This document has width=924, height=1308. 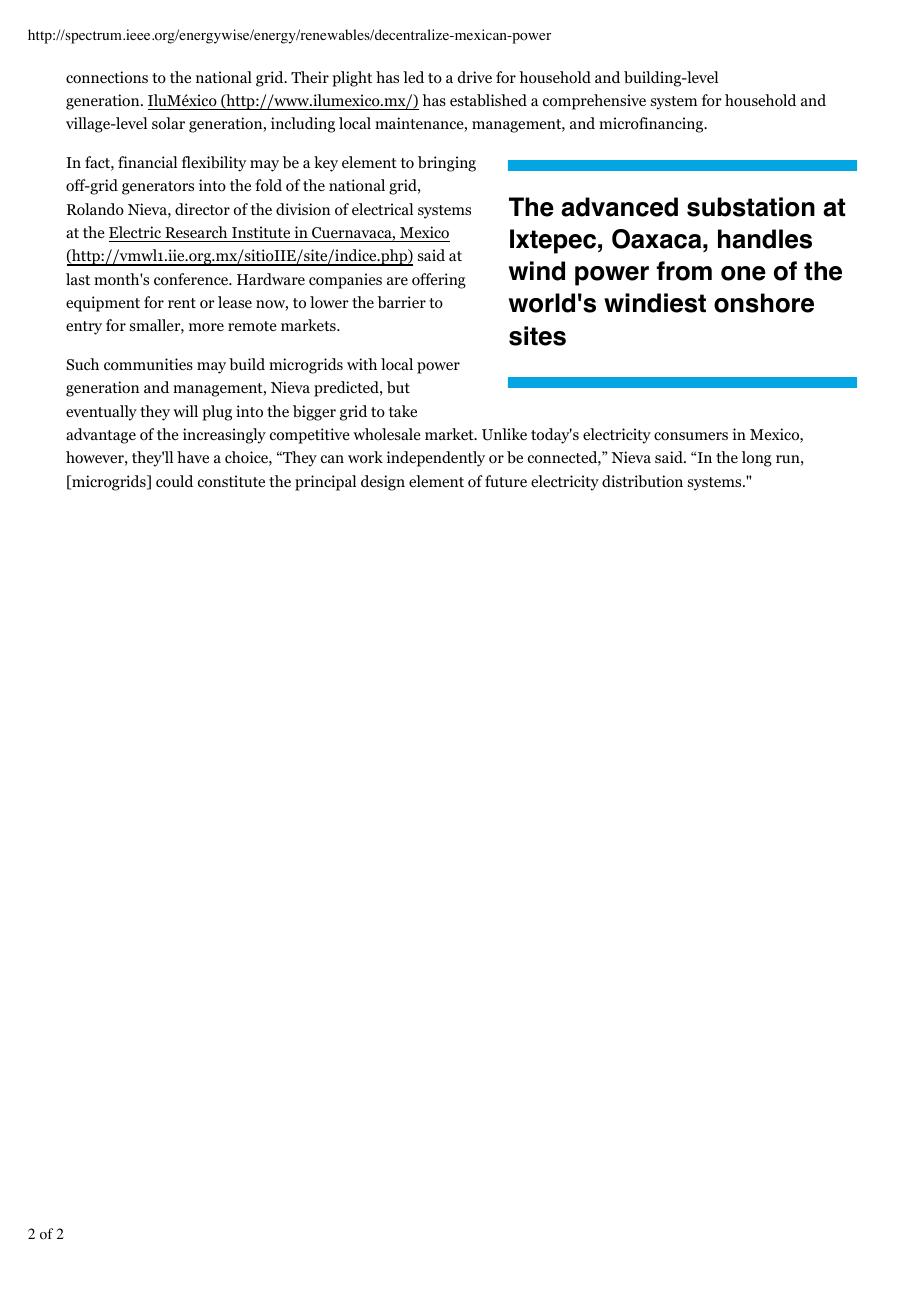 What do you see at coordinates (594, 102) in the document?
I see `comprehensive` at bounding box center [594, 102].
